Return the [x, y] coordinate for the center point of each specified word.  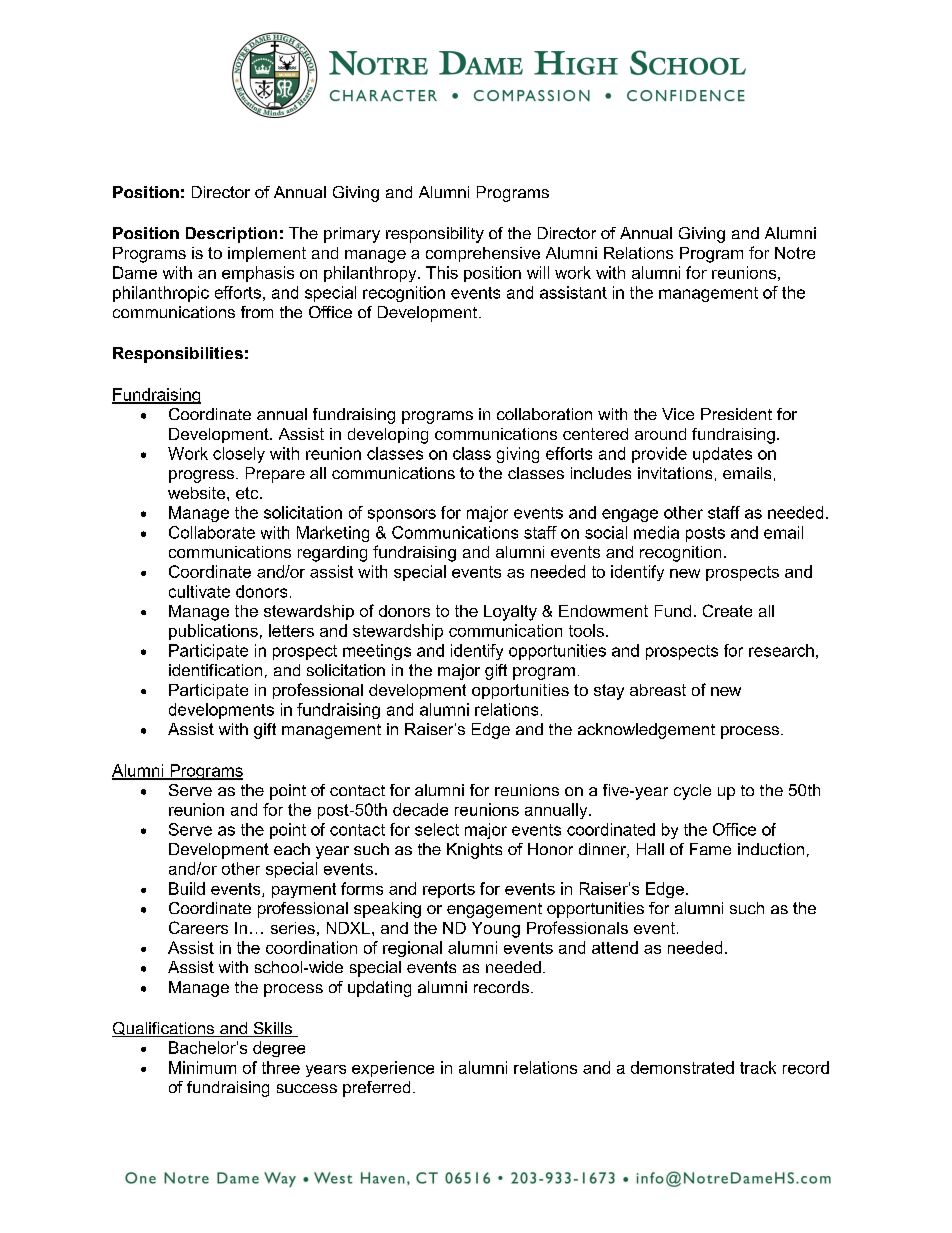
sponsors [402, 515]
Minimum [202, 1067]
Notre [795, 253]
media [656, 532]
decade [420, 809]
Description [231, 235]
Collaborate [212, 532]
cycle [692, 792]
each [292, 849]
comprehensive [483, 254]
